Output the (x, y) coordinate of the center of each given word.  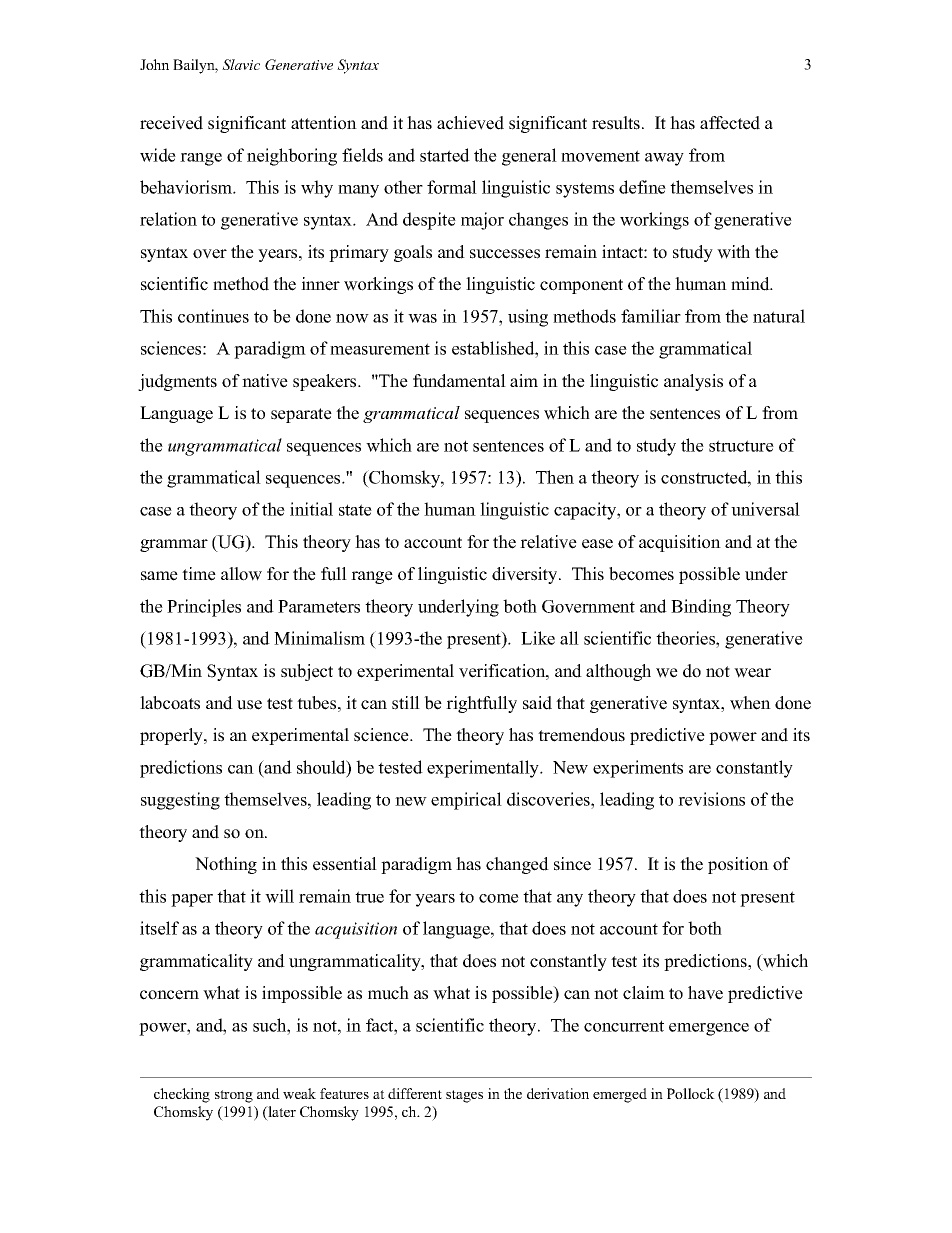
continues (213, 316)
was (422, 318)
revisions (711, 799)
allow (241, 574)
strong (234, 1096)
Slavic (241, 64)
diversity (526, 575)
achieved (470, 123)
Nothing (226, 865)
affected (730, 123)
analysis (693, 382)
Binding (701, 608)
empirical (466, 801)
